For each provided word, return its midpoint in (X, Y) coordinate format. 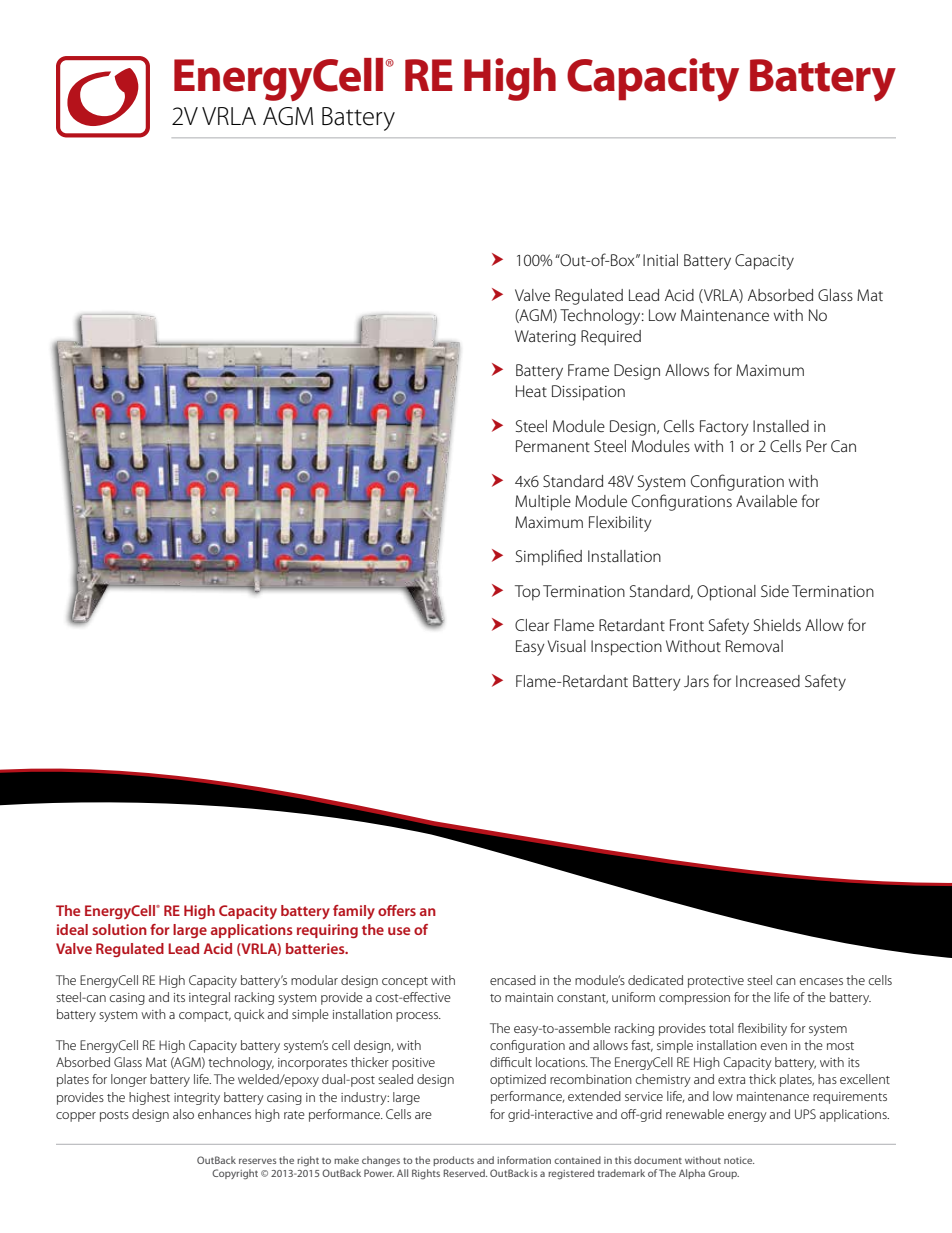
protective (716, 982)
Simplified (549, 557)
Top (527, 593)
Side (775, 591)
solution (119, 929)
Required (611, 338)
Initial (660, 260)
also (183, 1114)
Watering (545, 338)
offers (397, 910)
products (453, 1161)
